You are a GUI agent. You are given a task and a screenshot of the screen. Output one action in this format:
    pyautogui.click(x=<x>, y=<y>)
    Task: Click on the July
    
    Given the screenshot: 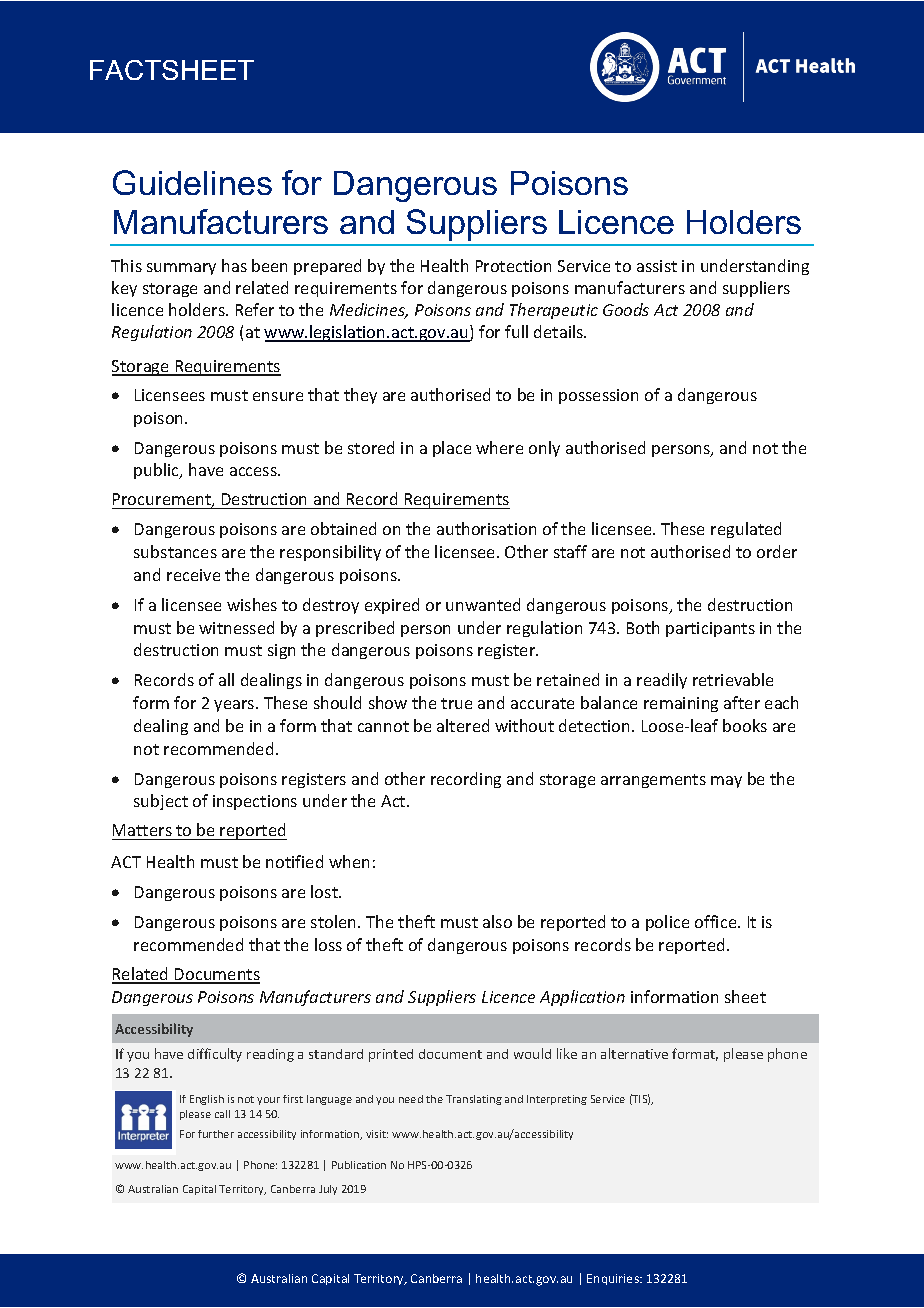 What is the action you would take?
    pyautogui.click(x=328, y=1190)
